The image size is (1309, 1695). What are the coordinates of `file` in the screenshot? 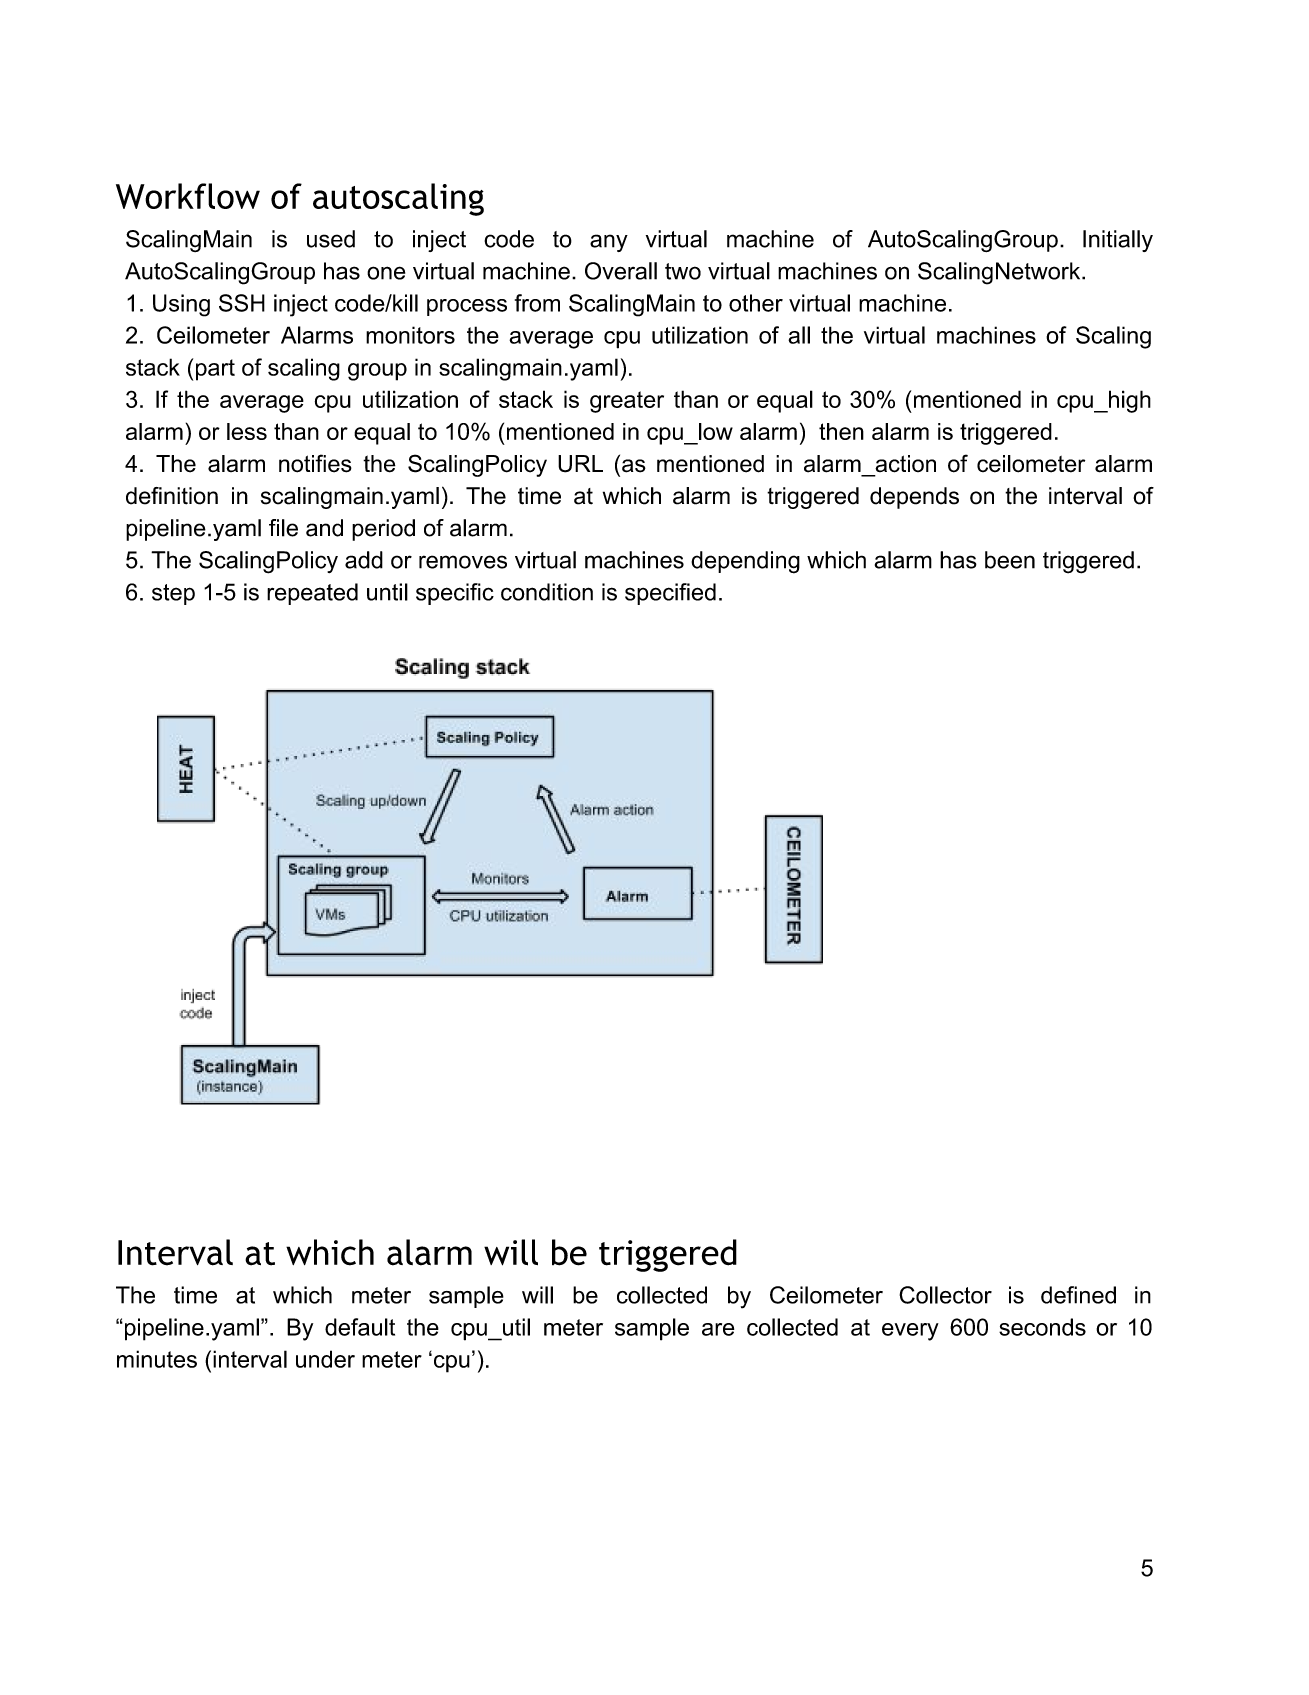 It's located at (283, 528).
